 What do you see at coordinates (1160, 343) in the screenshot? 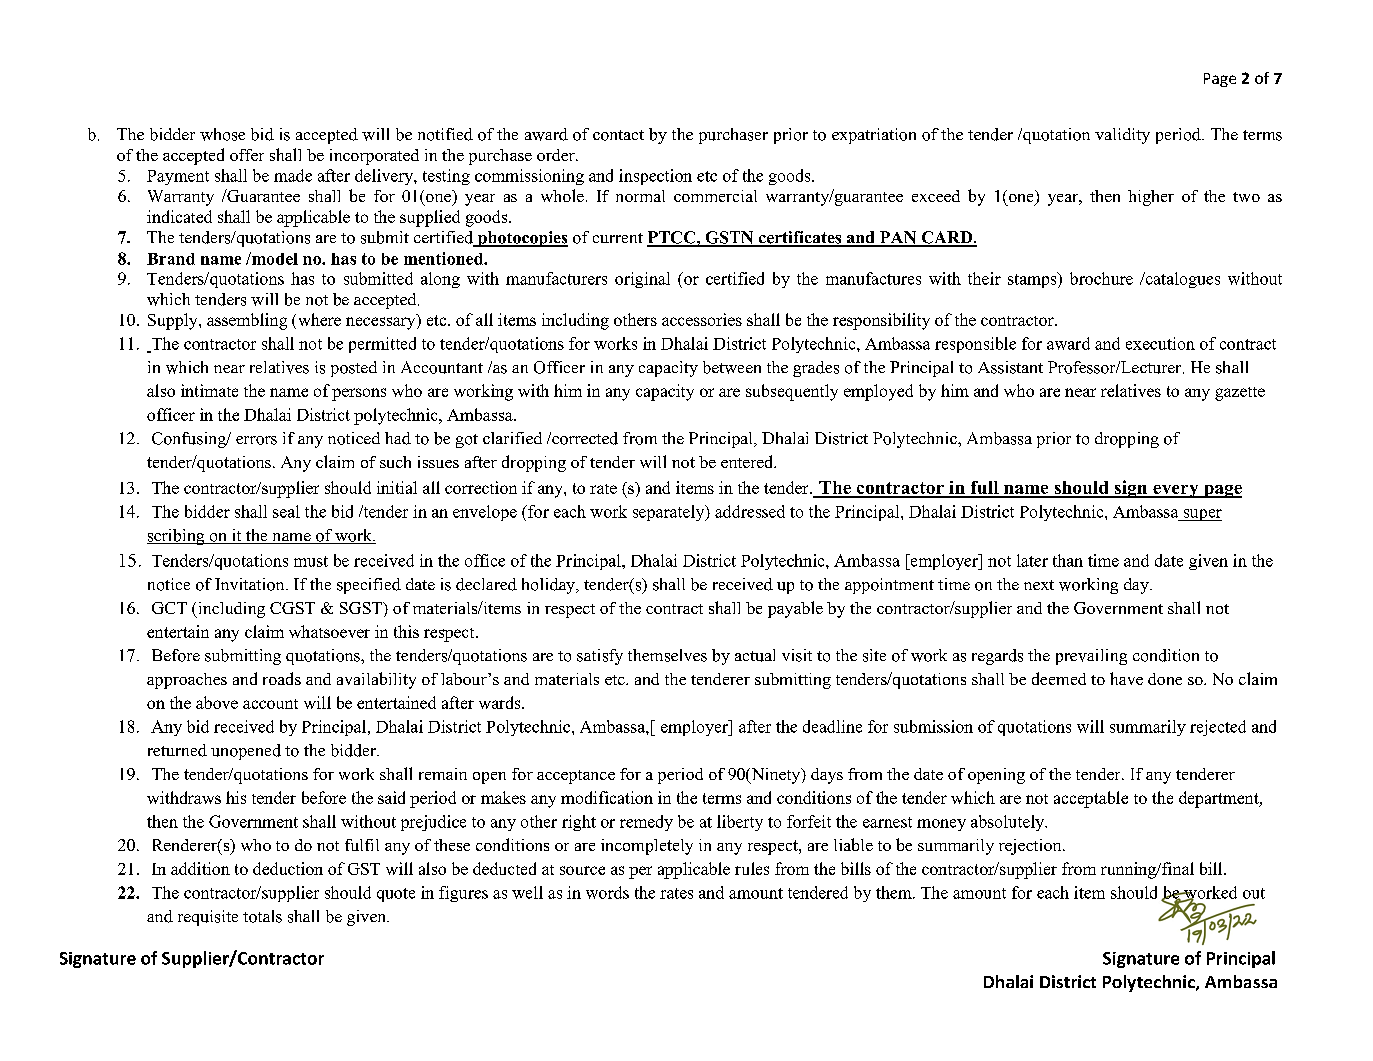
I see `execution` at bounding box center [1160, 343].
